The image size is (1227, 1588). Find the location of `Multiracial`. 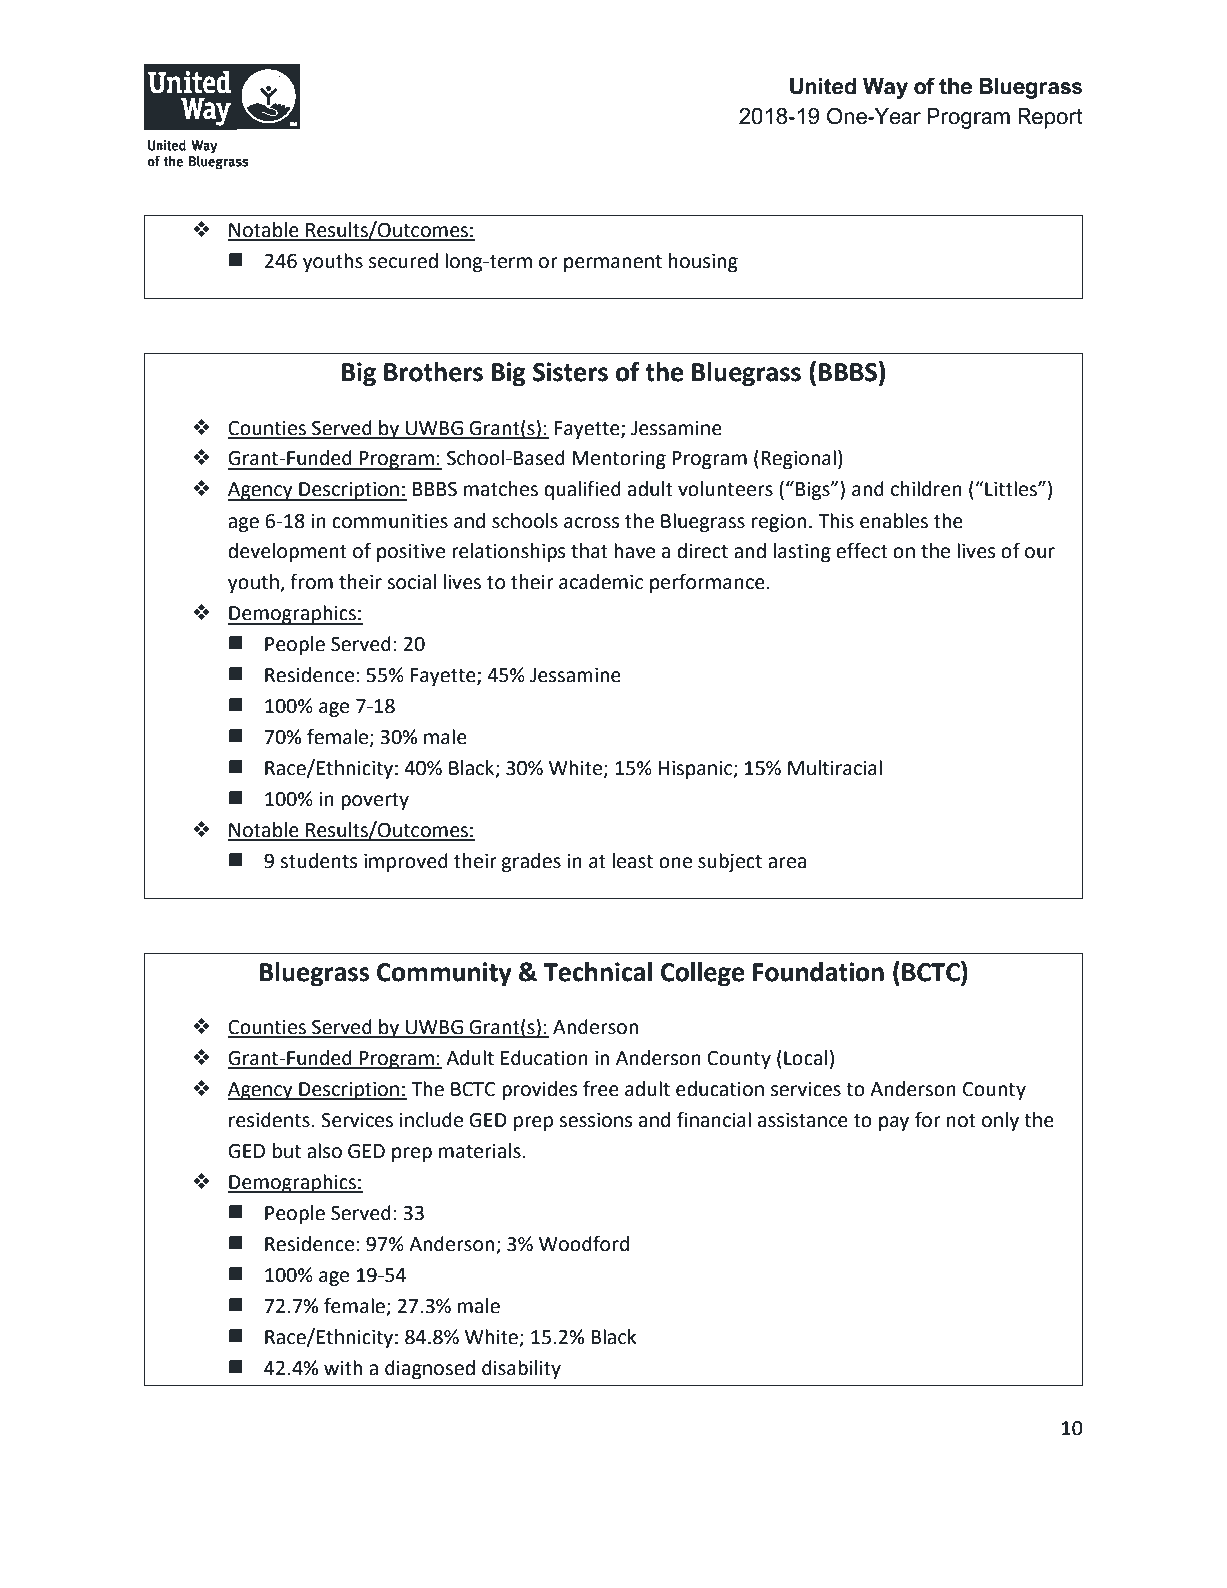

Multiracial is located at coordinates (835, 768).
